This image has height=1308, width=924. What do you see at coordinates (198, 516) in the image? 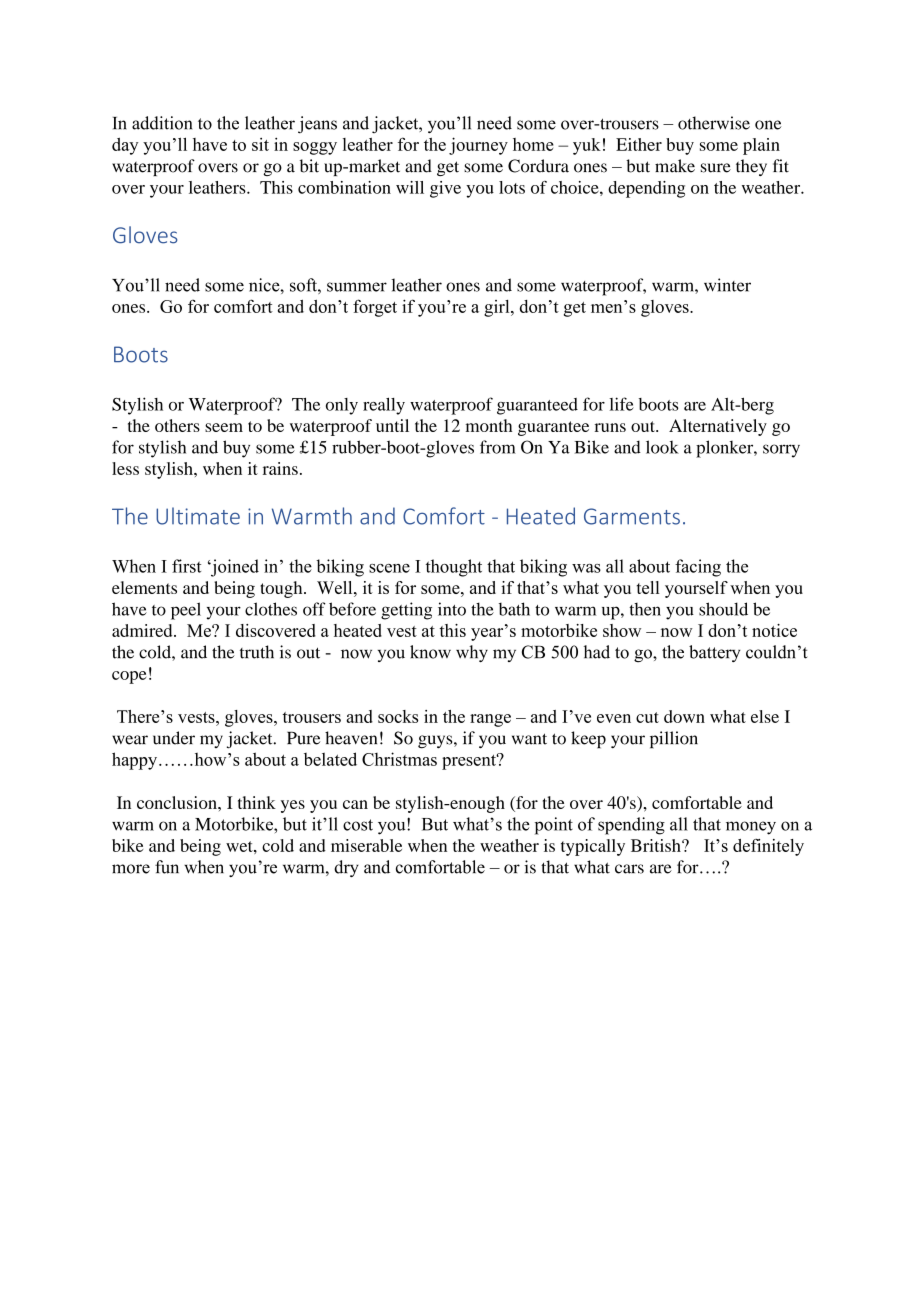
I see `Ultimate` at bounding box center [198, 516].
